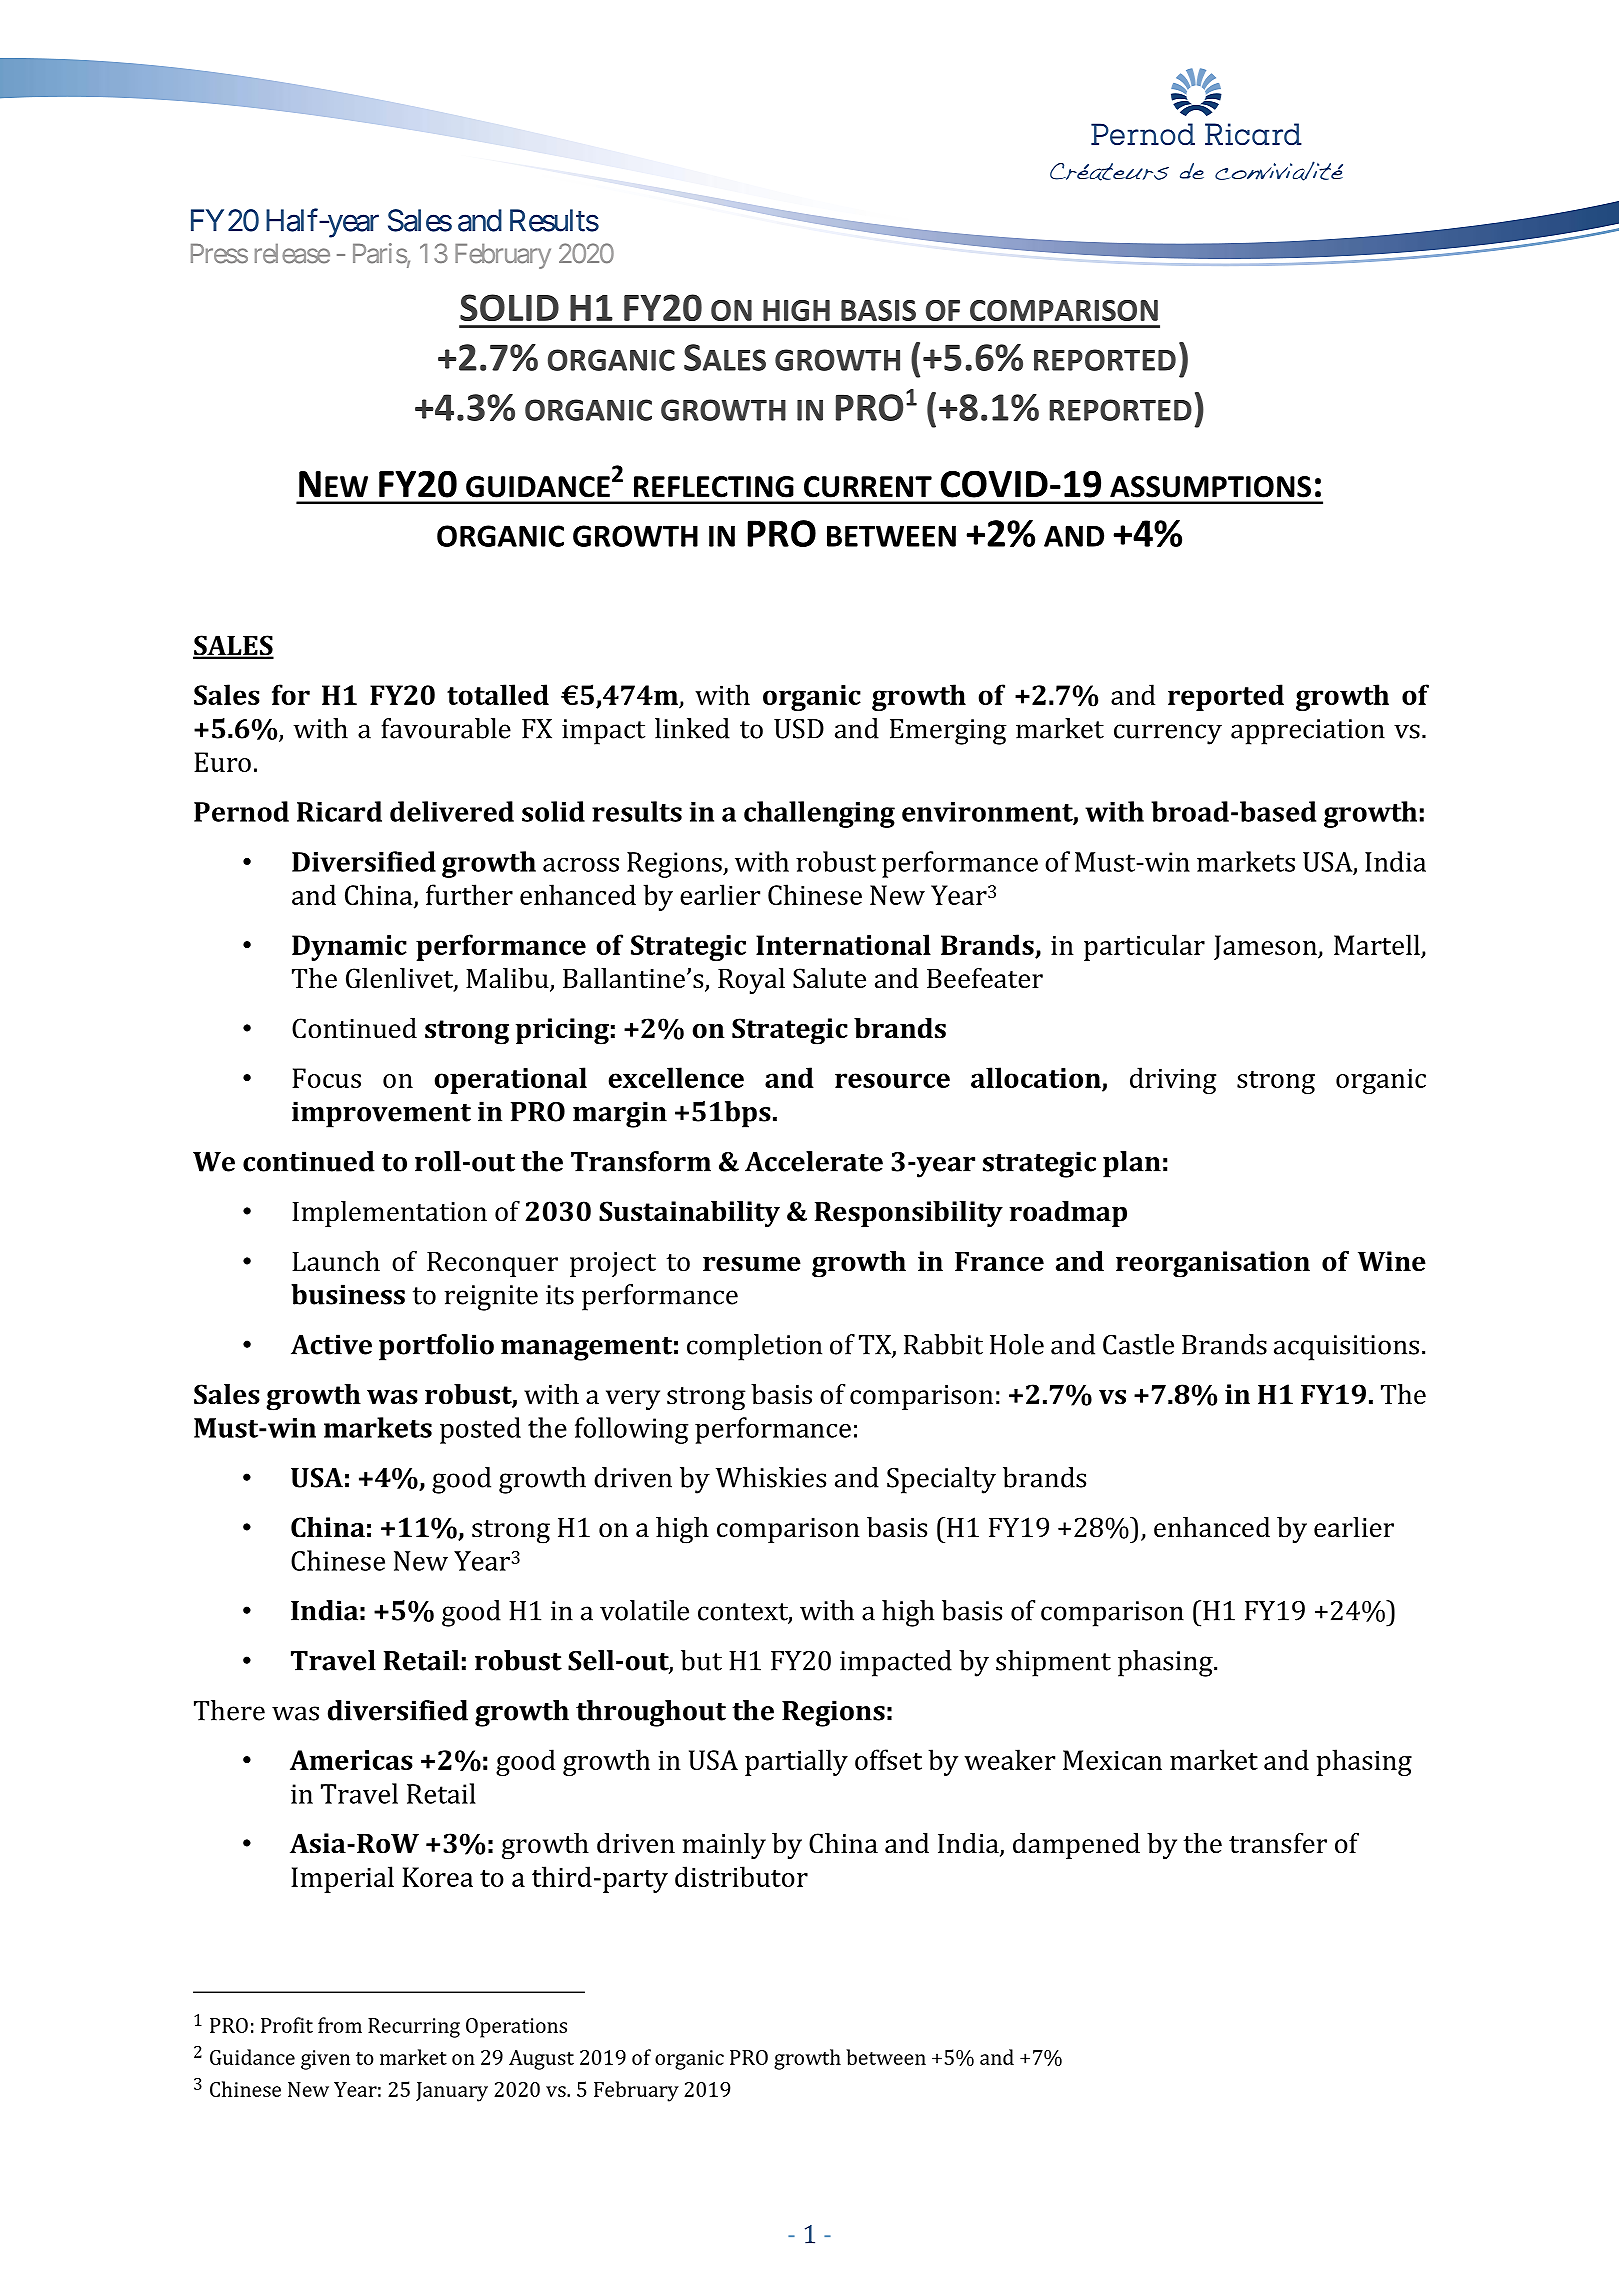 The width and height of the page is (1619, 2291). I want to click on from, so click(340, 2025).
